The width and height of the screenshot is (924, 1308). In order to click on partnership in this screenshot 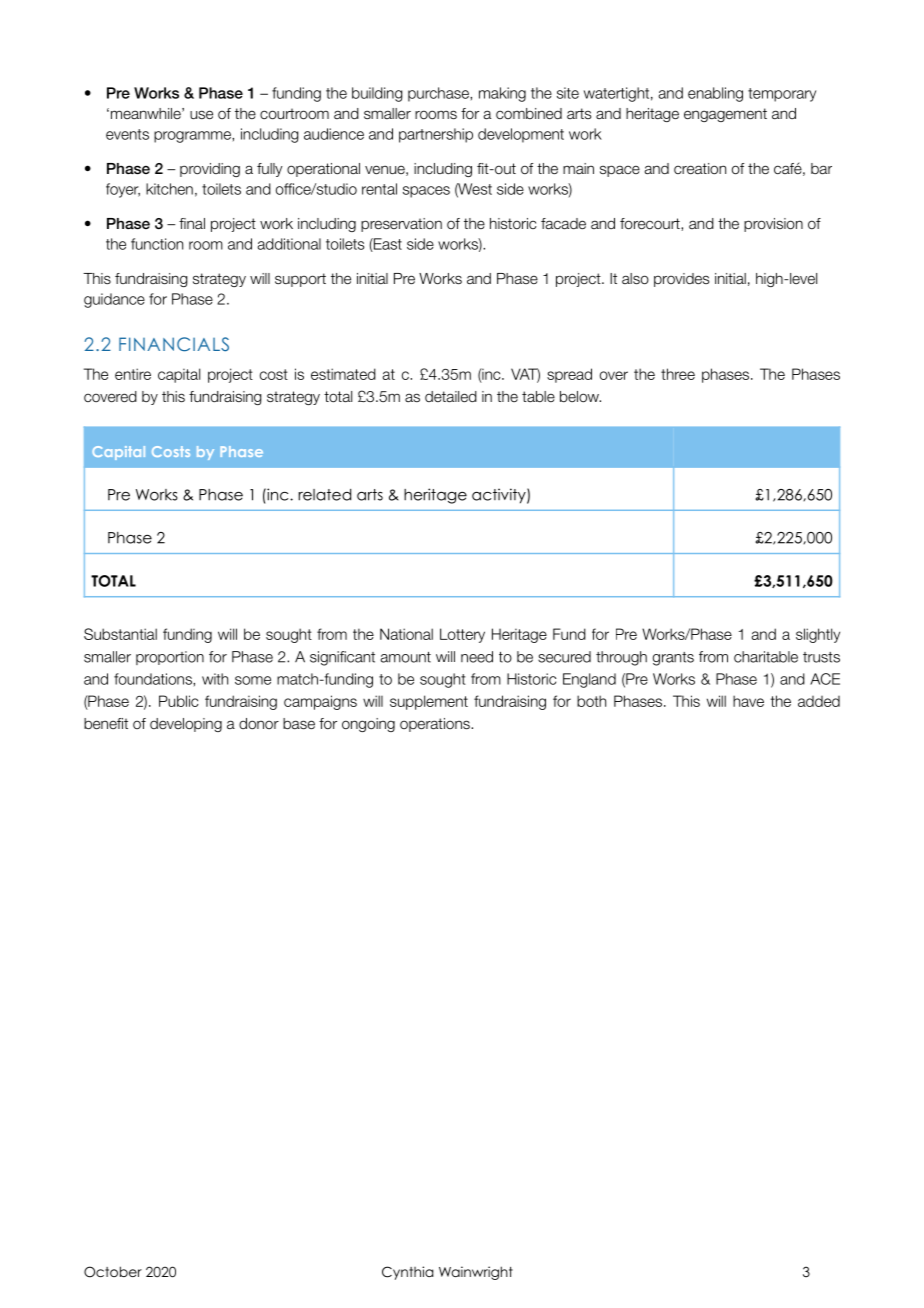, I will do `click(436, 135)`.
